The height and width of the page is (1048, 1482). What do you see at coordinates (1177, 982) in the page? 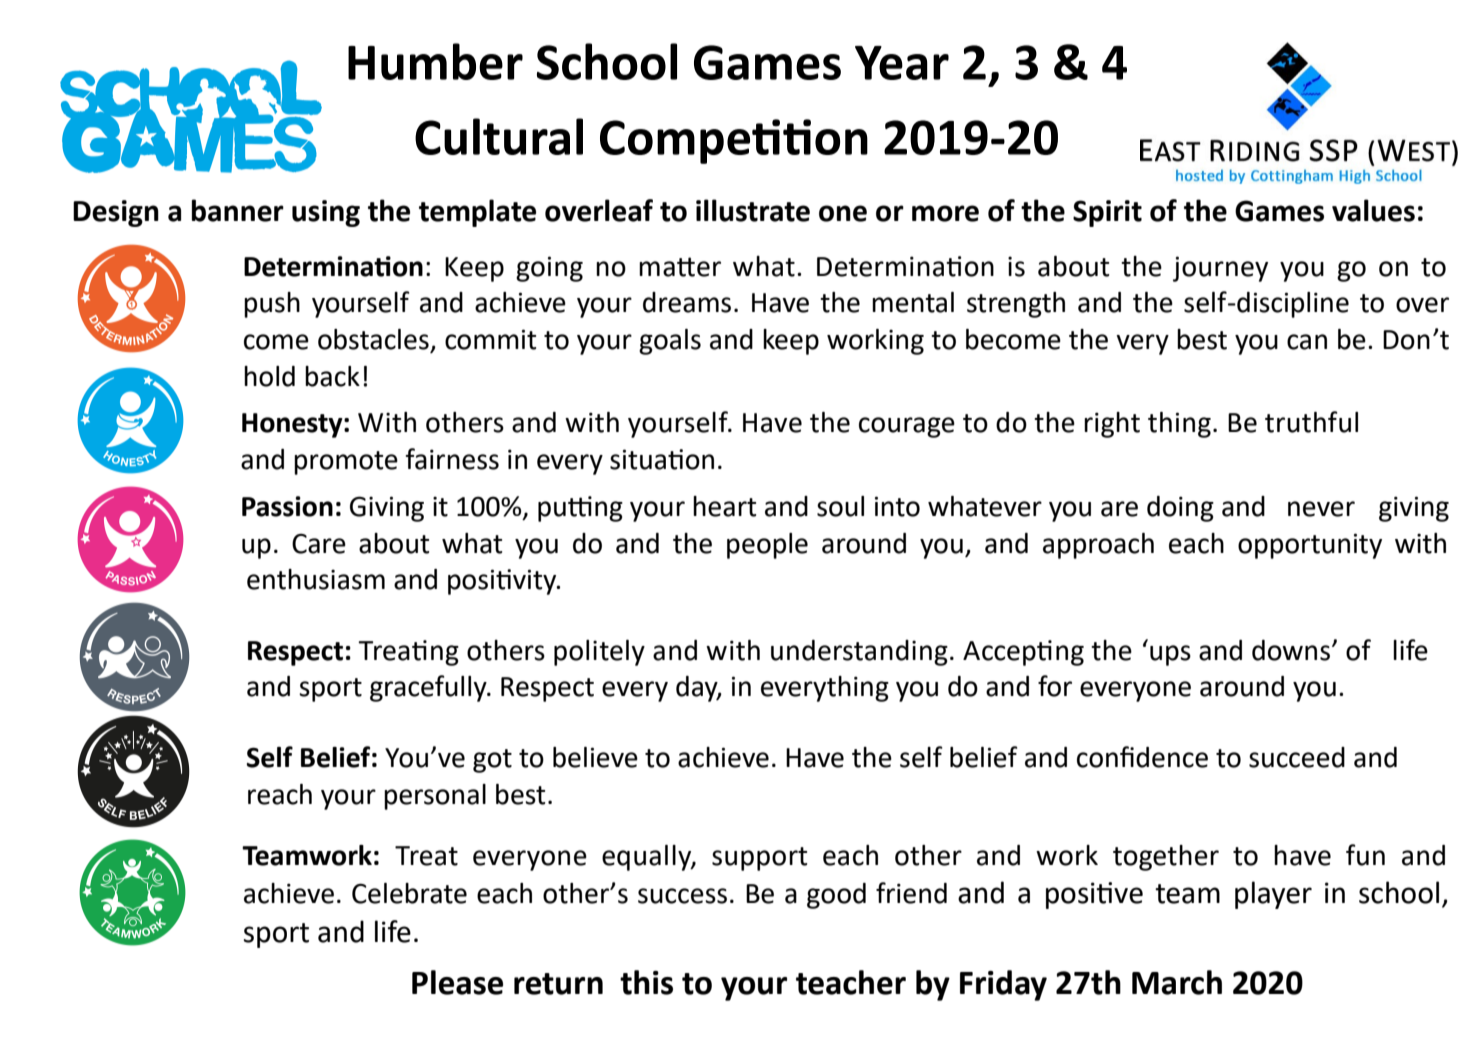
I see `March` at bounding box center [1177, 982].
